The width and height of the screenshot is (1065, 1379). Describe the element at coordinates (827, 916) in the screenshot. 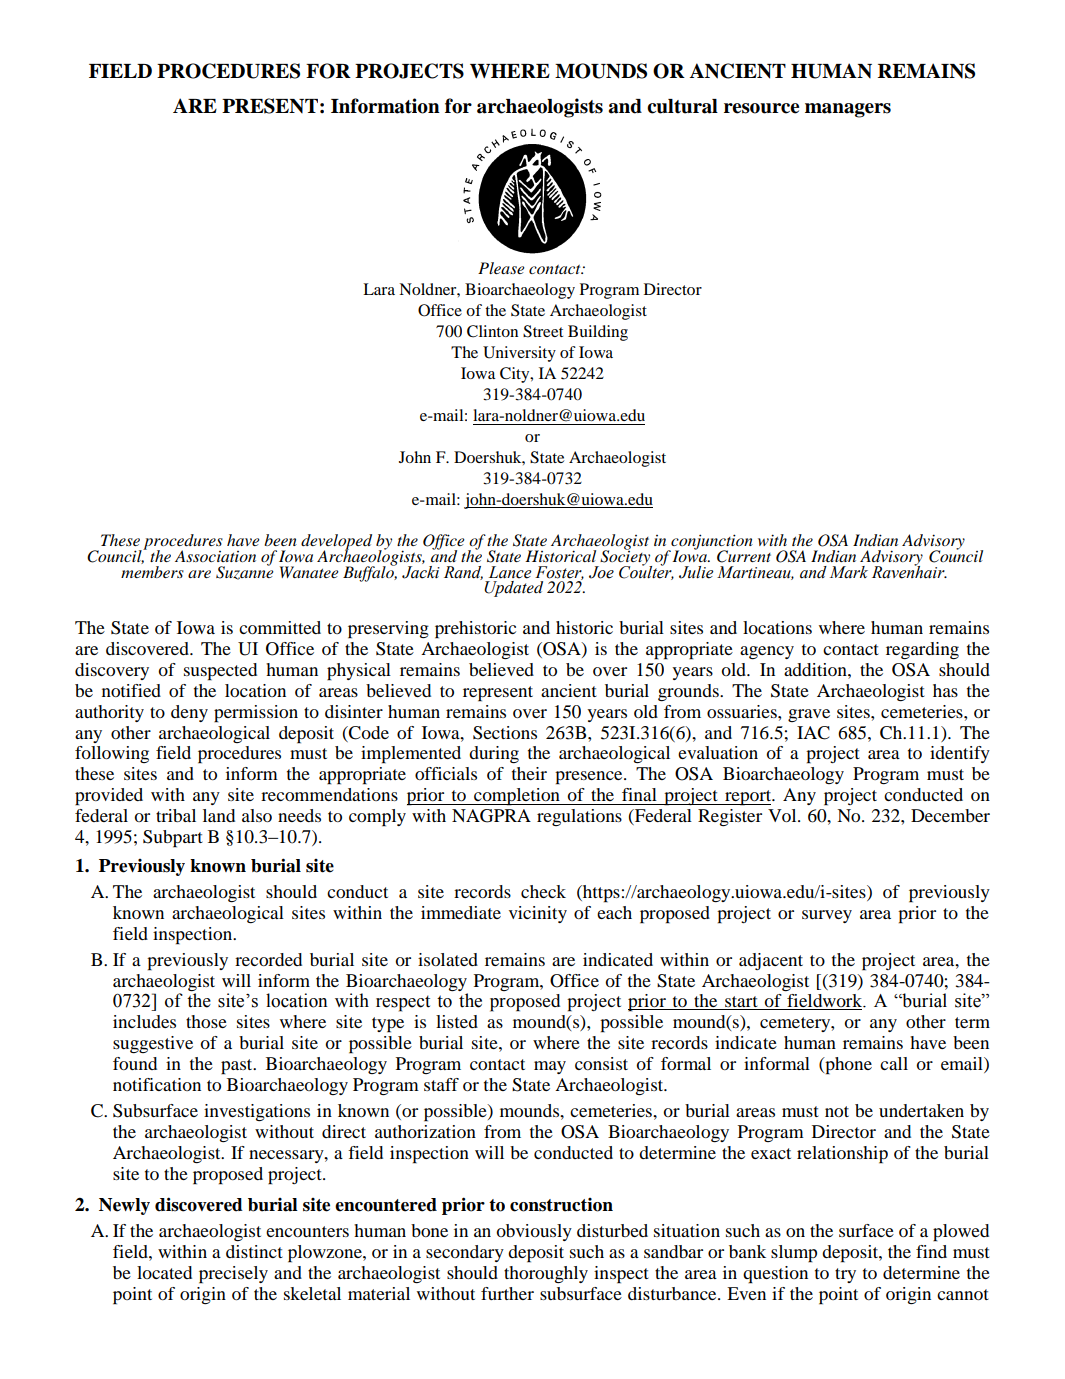

I see `survey` at that location.
